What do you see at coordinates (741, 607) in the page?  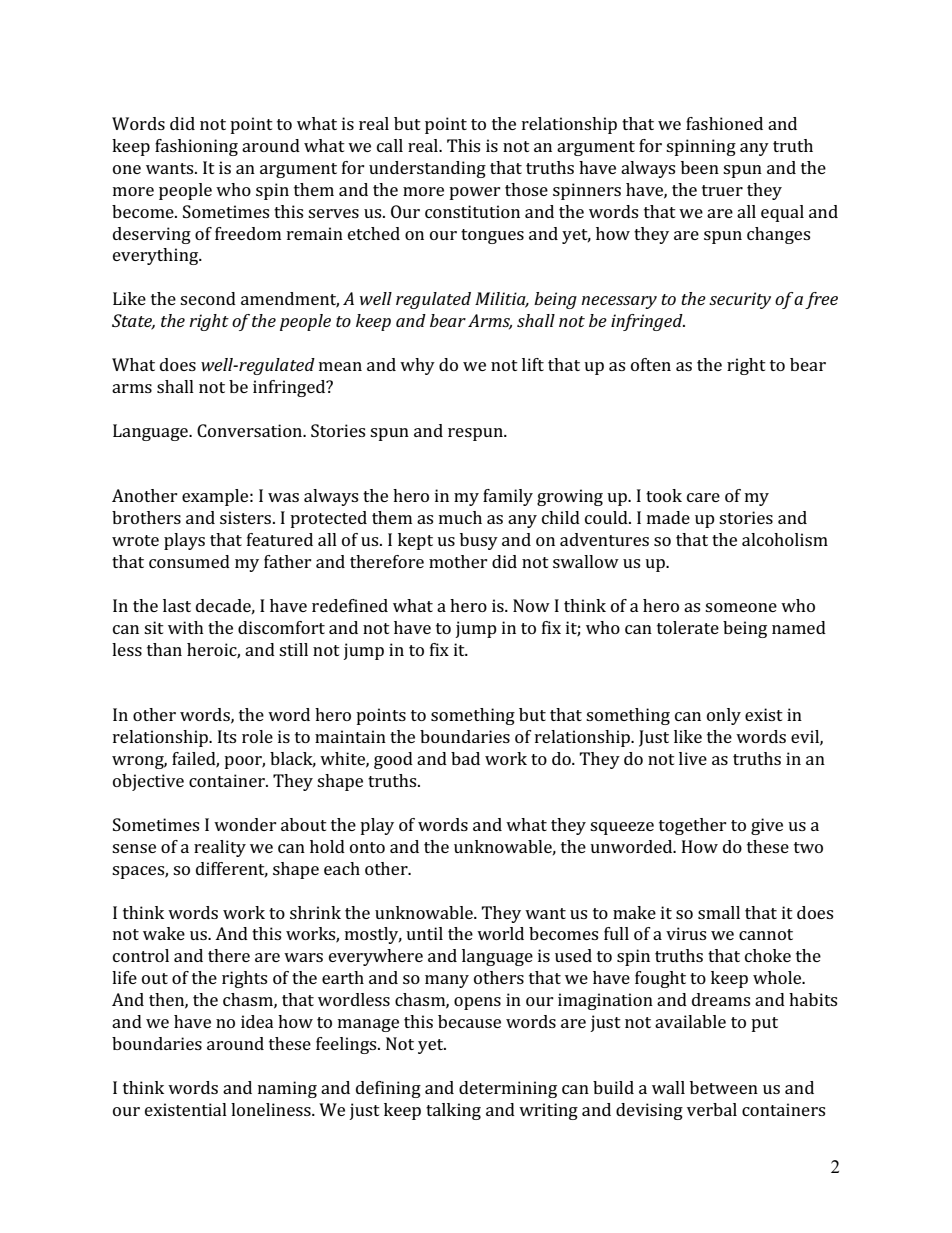 I see `someone` at bounding box center [741, 607].
